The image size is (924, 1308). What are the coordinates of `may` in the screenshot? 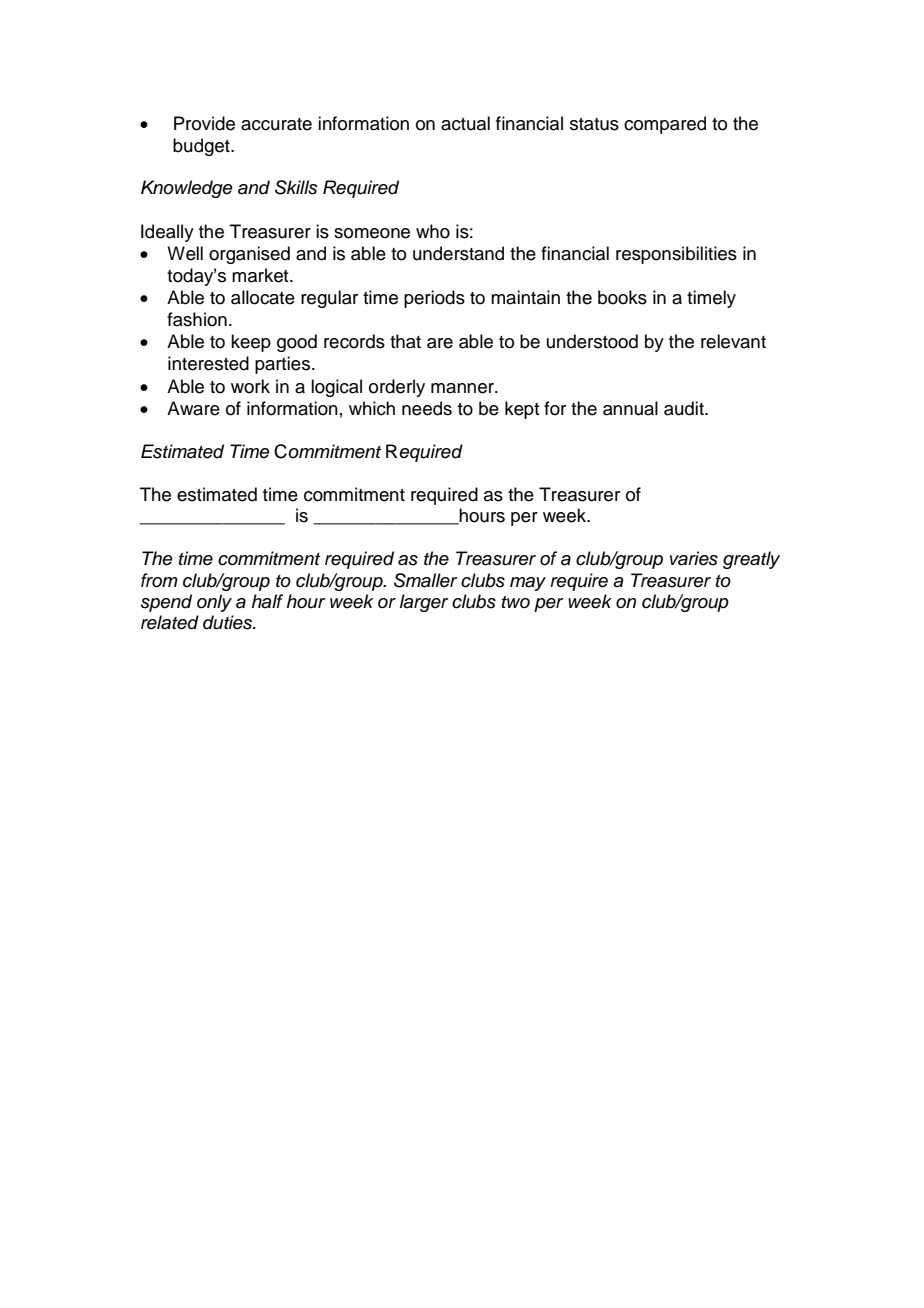 It's located at (528, 584).
